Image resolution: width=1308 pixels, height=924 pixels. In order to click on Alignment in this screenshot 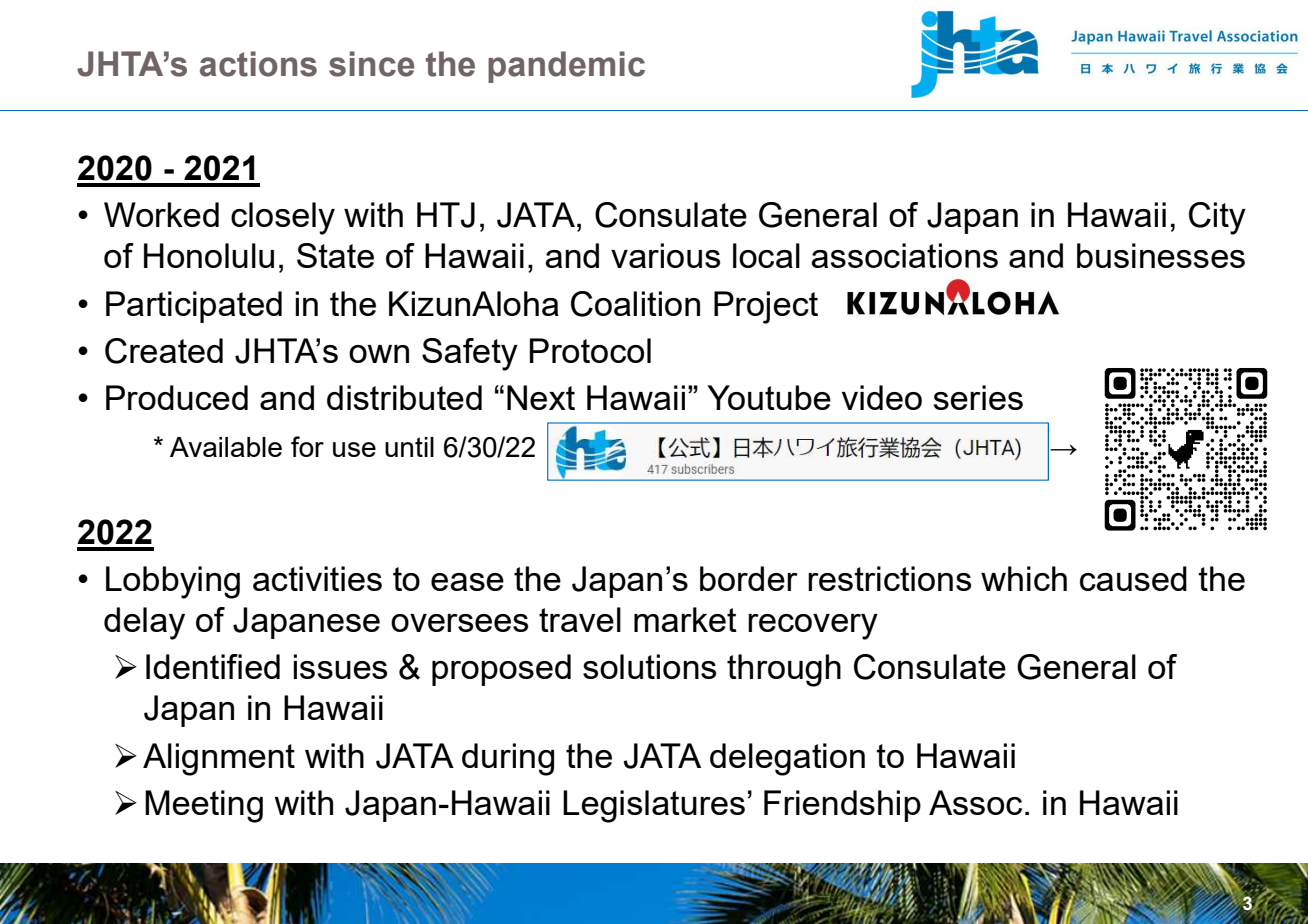, I will do `click(219, 759)`.
